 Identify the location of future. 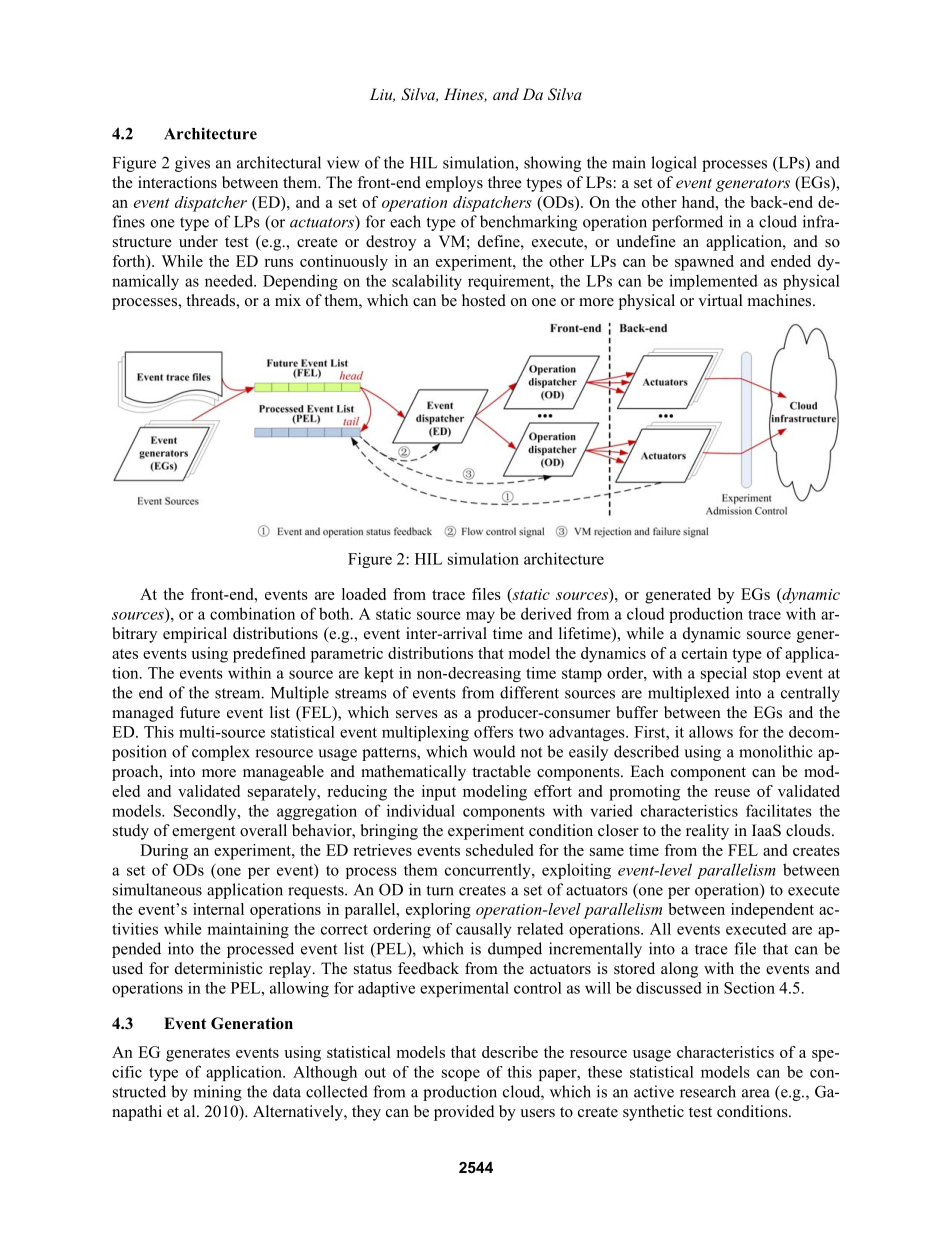
(200, 712).
